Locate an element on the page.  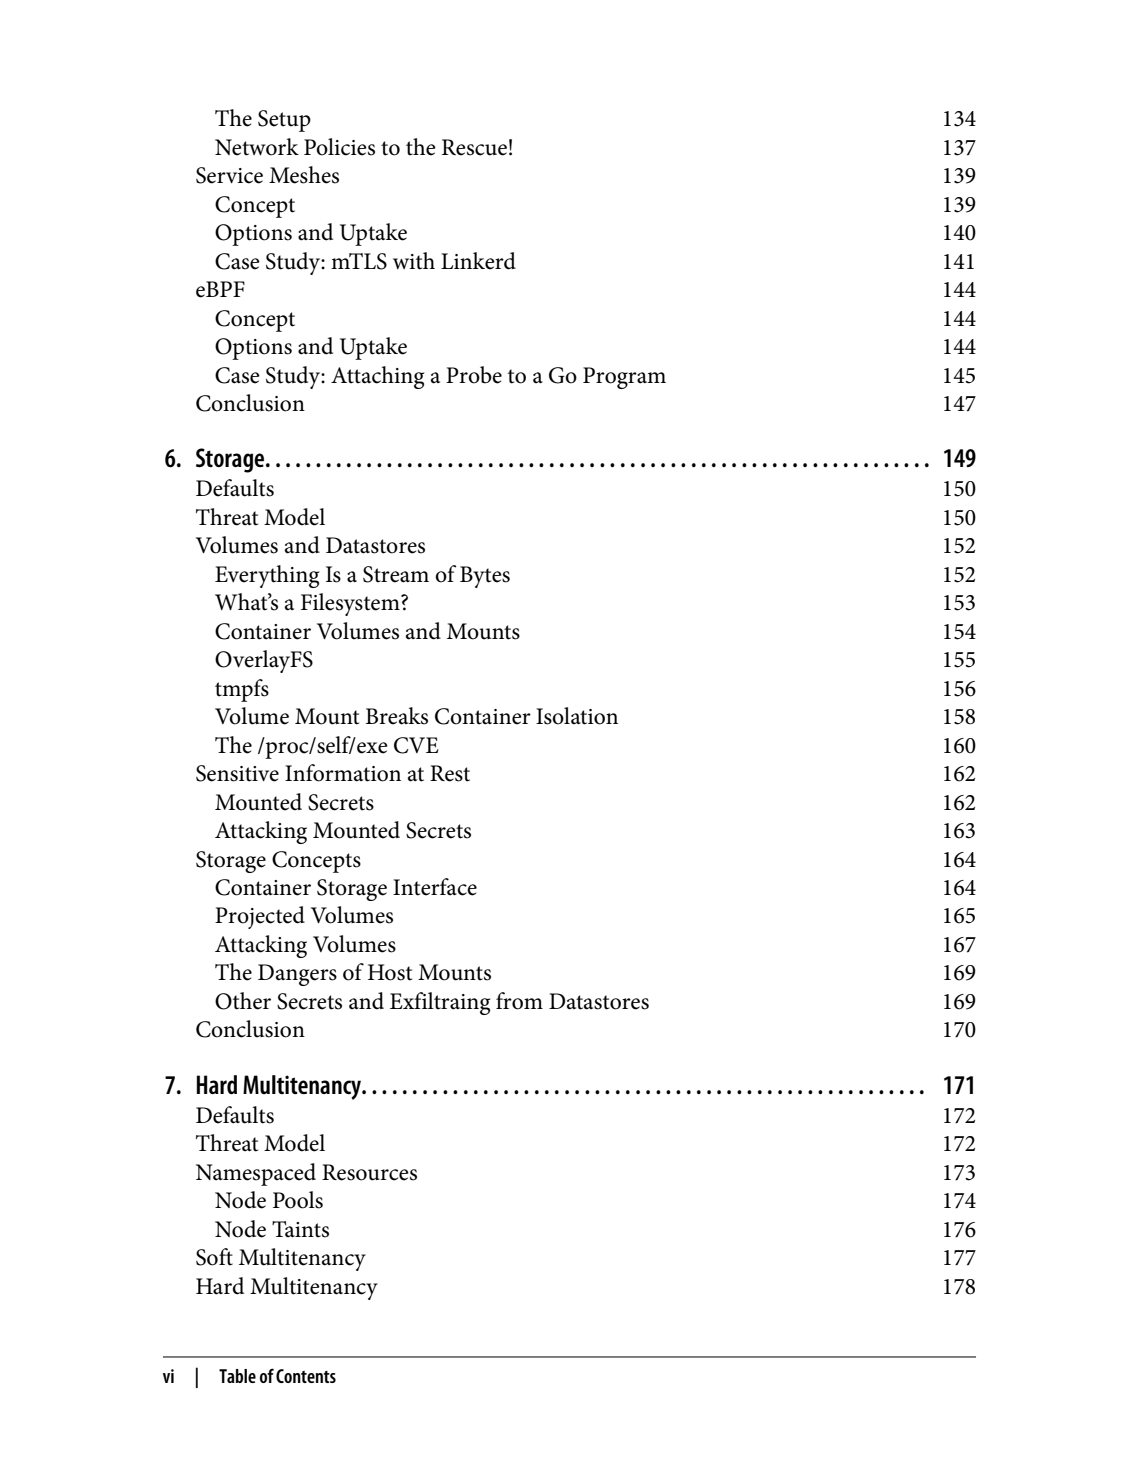
Table is located at coordinates (237, 1376).
